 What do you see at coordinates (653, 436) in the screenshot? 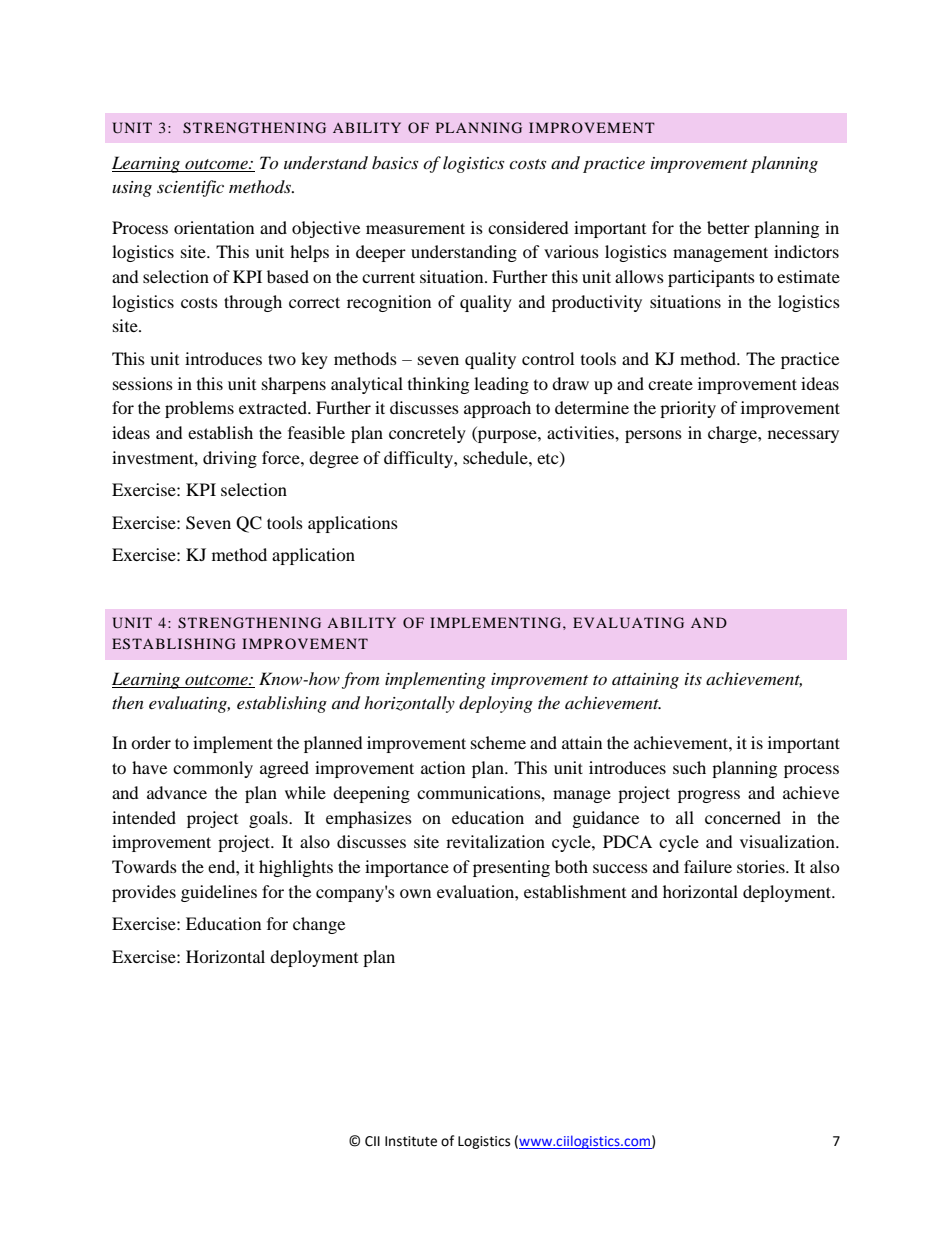
I see `persons` at bounding box center [653, 436].
